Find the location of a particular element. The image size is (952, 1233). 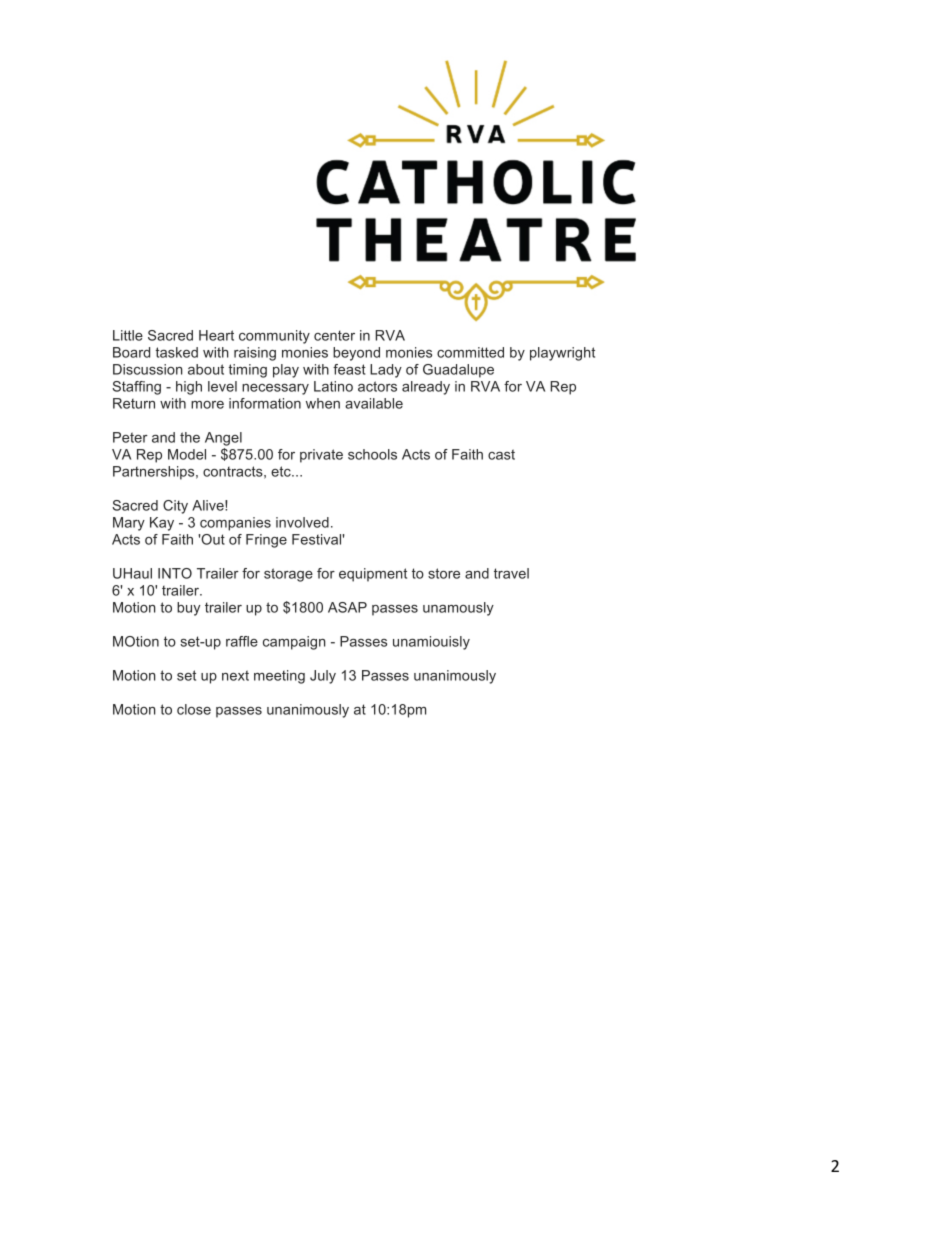

committed is located at coordinates (470, 352).
